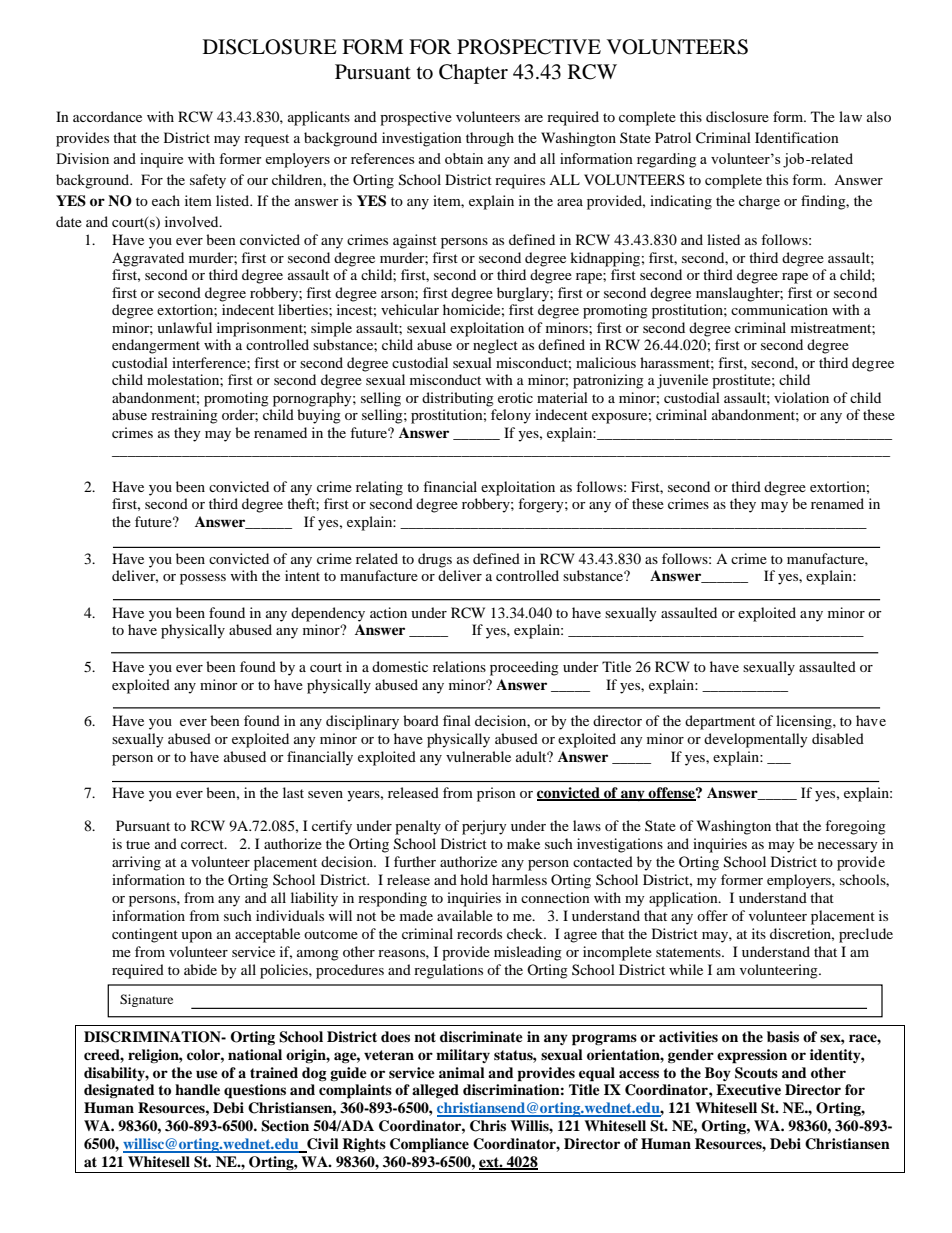 The width and height of the screenshot is (952, 1233). What do you see at coordinates (473, 74) in the screenshot?
I see `Chapter` at bounding box center [473, 74].
